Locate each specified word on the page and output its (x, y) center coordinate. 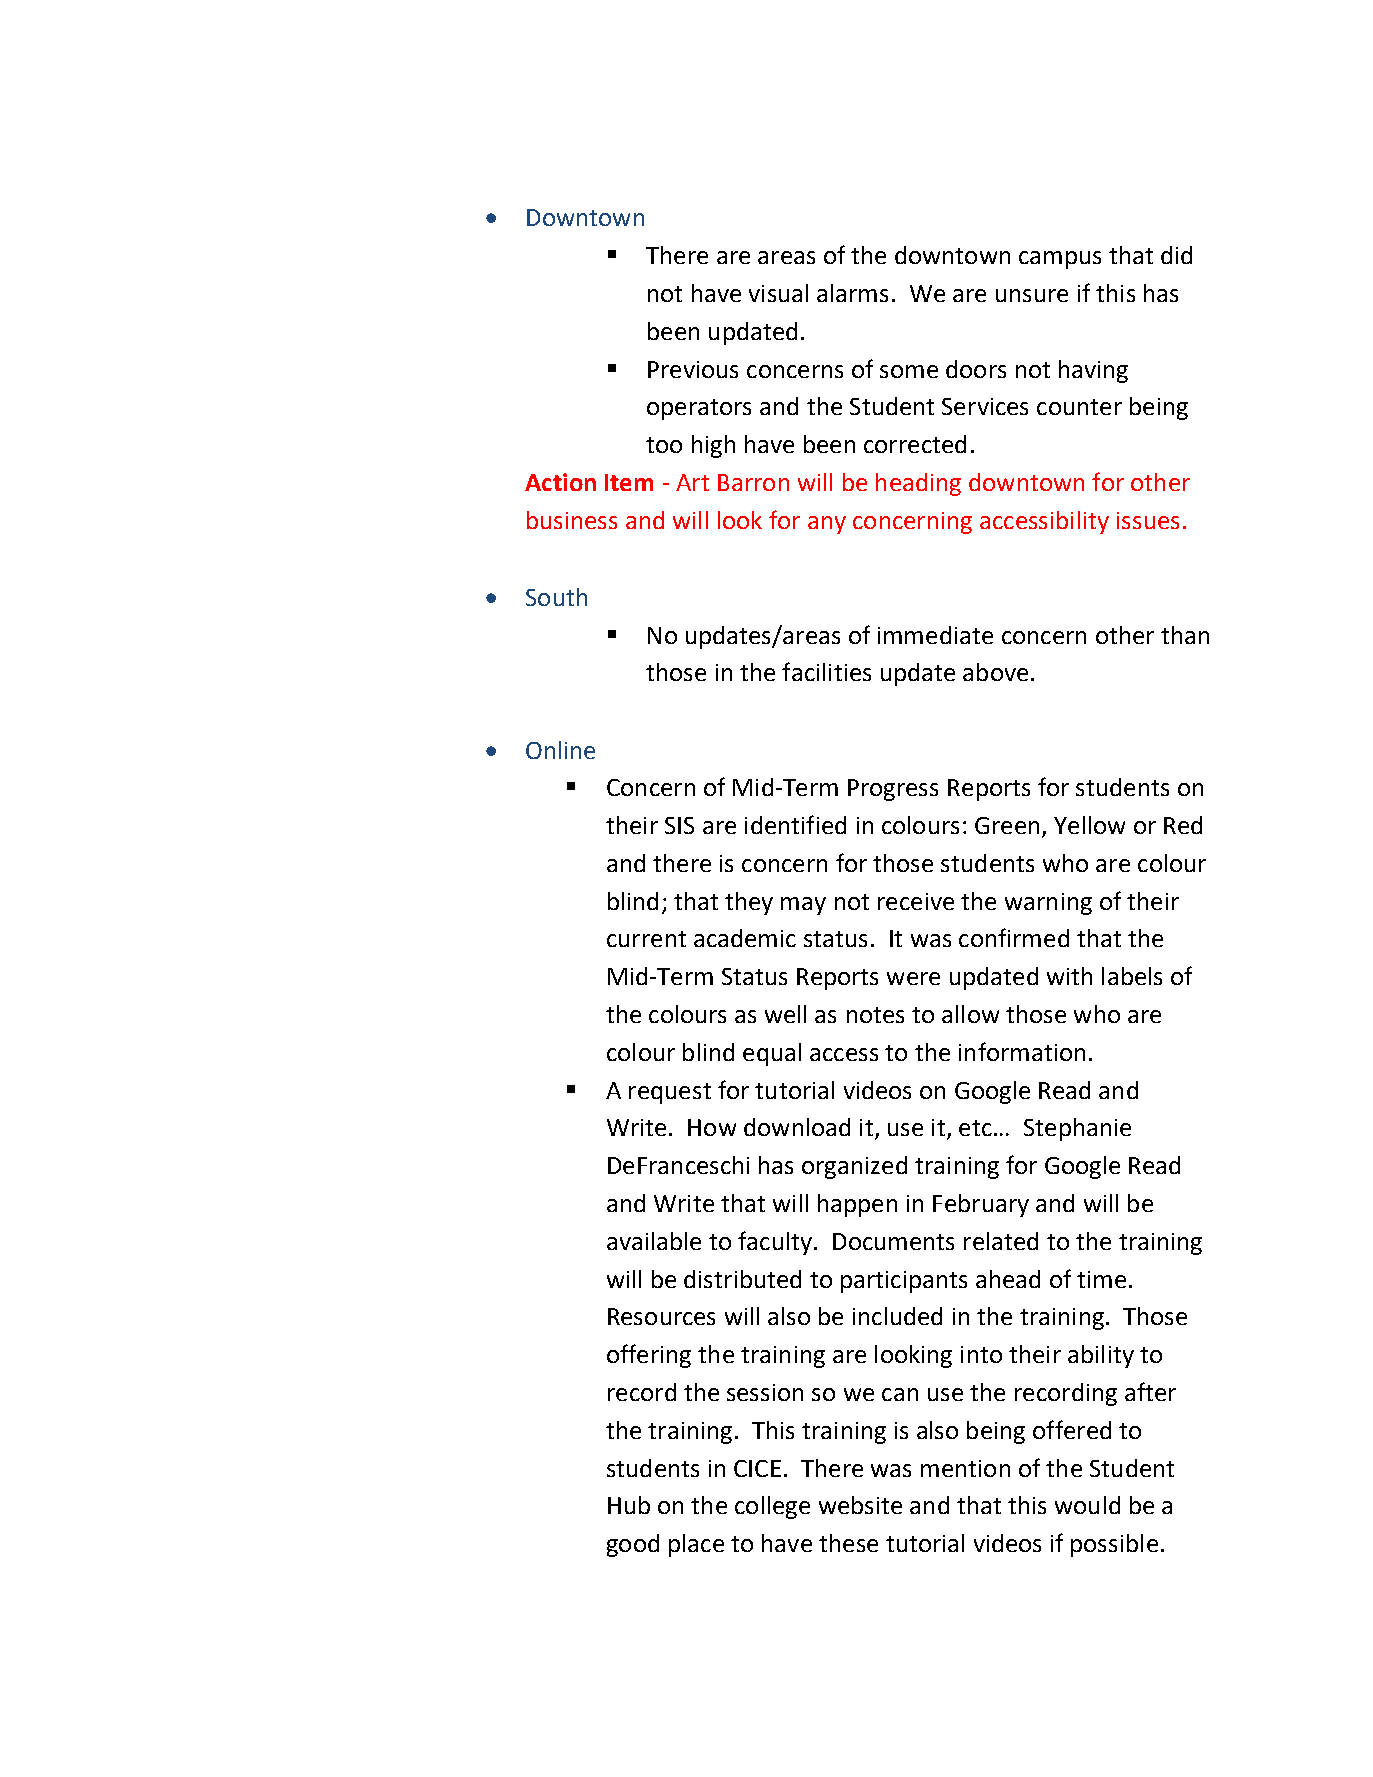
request (670, 1093)
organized (854, 1167)
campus (1060, 260)
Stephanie (1077, 1129)
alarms (852, 293)
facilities (826, 671)
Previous (693, 369)
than (1185, 635)
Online (560, 750)
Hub (629, 1505)
